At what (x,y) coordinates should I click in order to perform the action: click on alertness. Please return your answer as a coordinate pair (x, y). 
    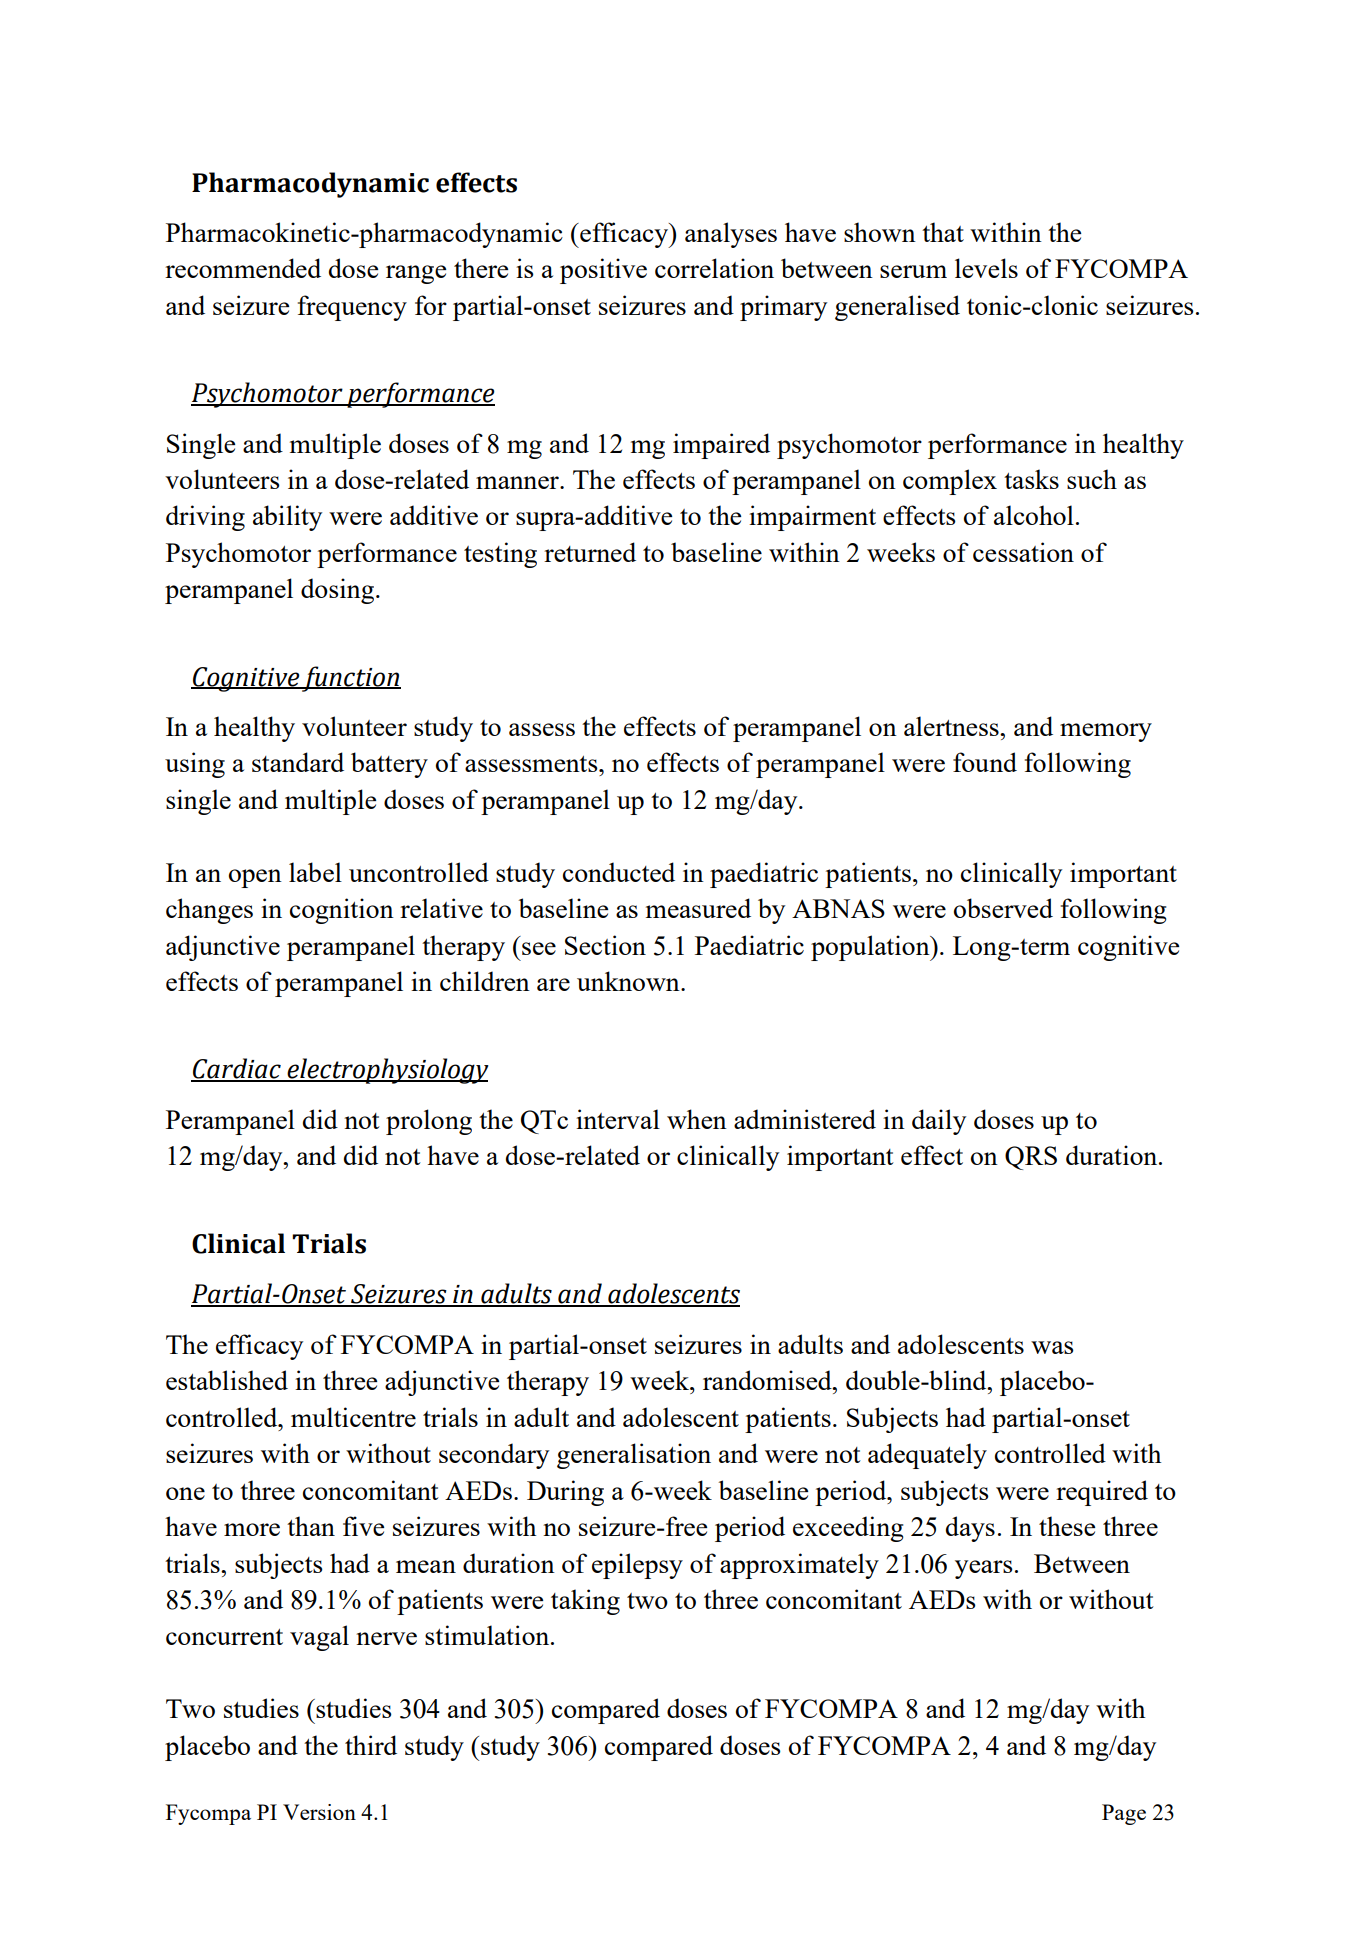
    Looking at the image, I should click on (952, 726).
